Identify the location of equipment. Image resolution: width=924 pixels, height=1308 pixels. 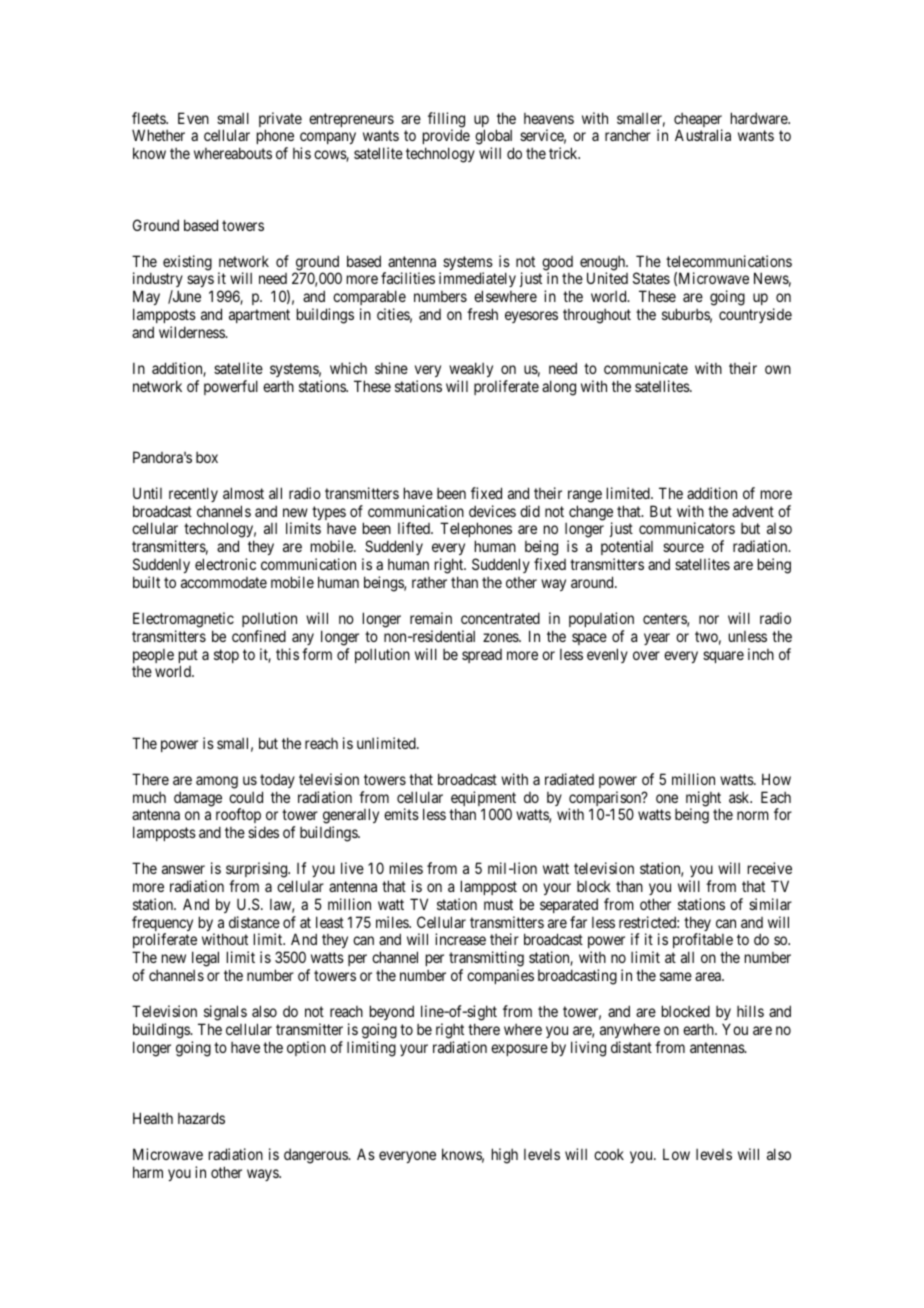
(483, 800).
